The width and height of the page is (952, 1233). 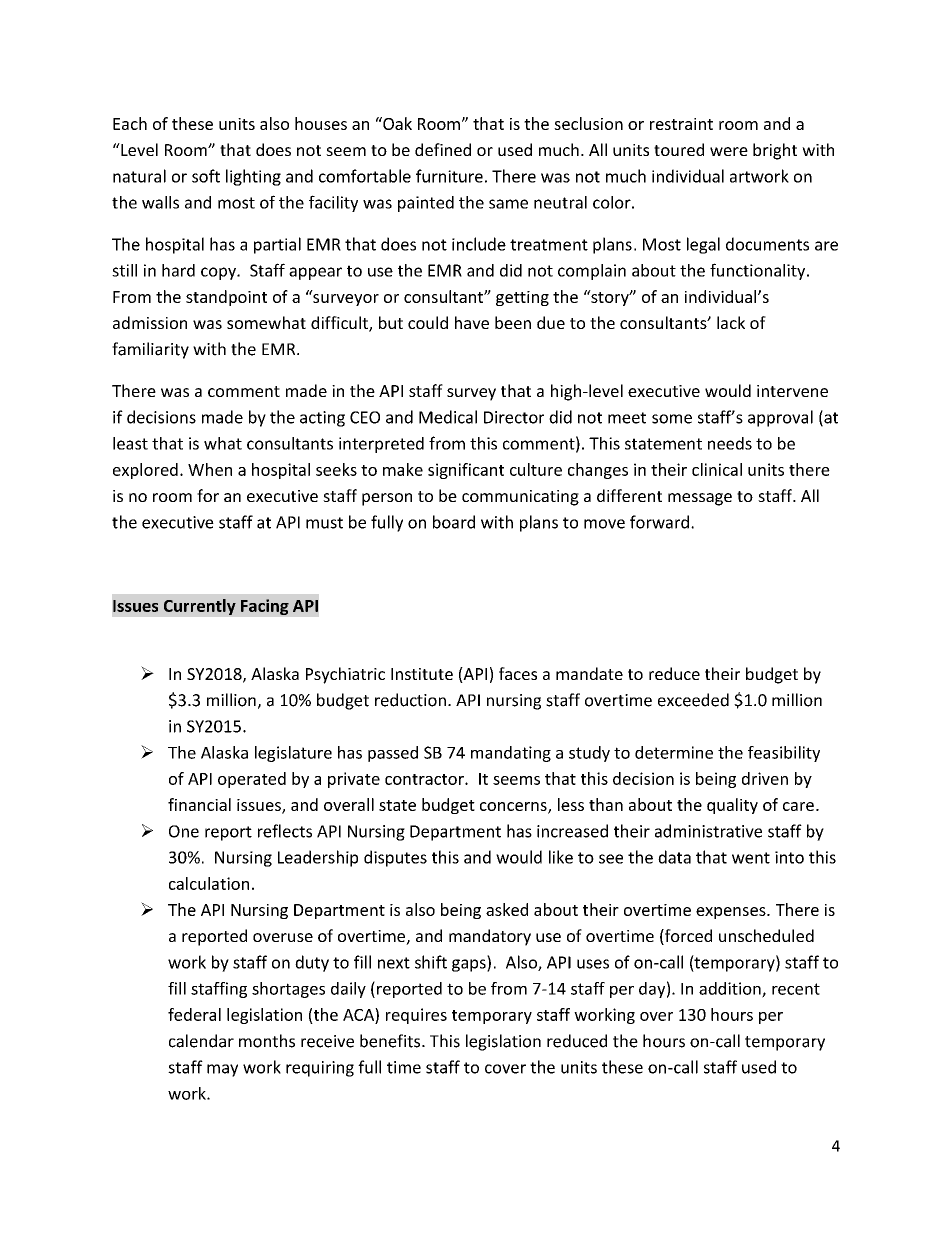 I want to click on requires, so click(x=416, y=1016).
